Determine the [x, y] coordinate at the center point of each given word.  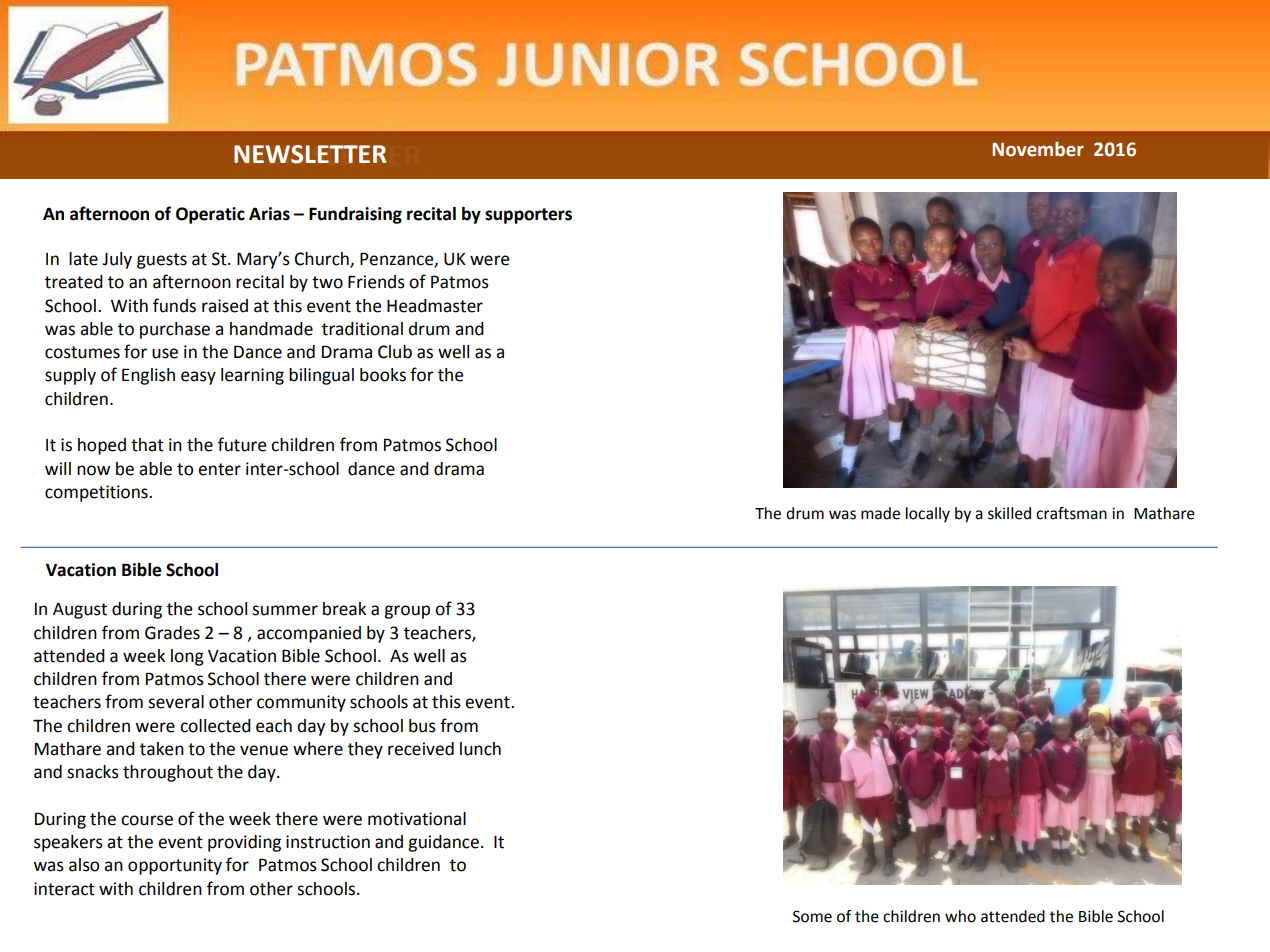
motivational [417, 819]
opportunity [175, 866]
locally [928, 515]
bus [422, 726]
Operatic [210, 215]
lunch [480, 749]
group [407, 612]
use [165, 353]
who [960, 916]
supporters [528, 216]
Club [395, 352]
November [1038, 149]
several [176, 702]
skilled [1009, 513]
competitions [97, 493]
